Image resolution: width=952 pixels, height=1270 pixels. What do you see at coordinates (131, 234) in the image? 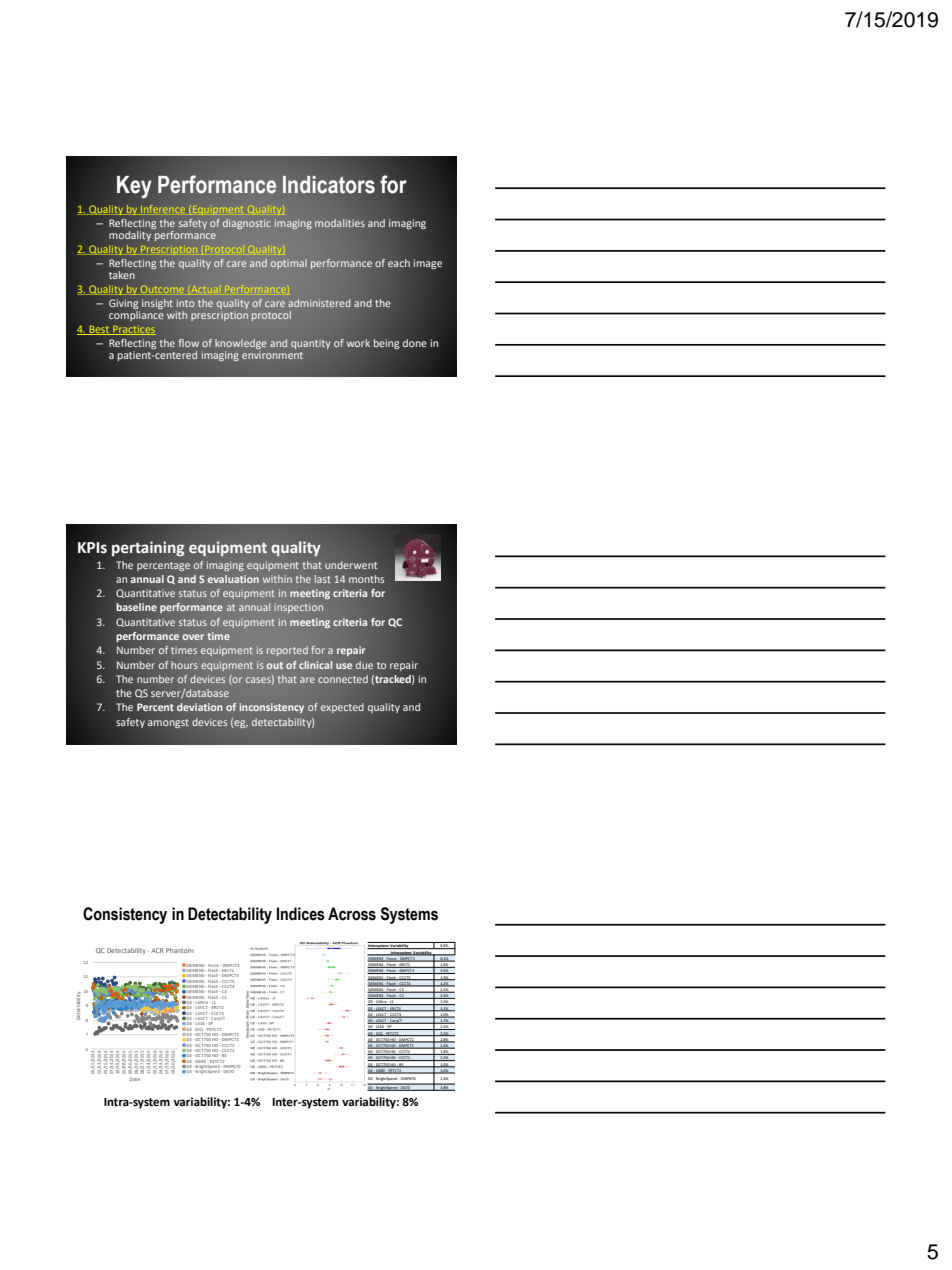
I see `modality` at bounding box center [131, 234].
